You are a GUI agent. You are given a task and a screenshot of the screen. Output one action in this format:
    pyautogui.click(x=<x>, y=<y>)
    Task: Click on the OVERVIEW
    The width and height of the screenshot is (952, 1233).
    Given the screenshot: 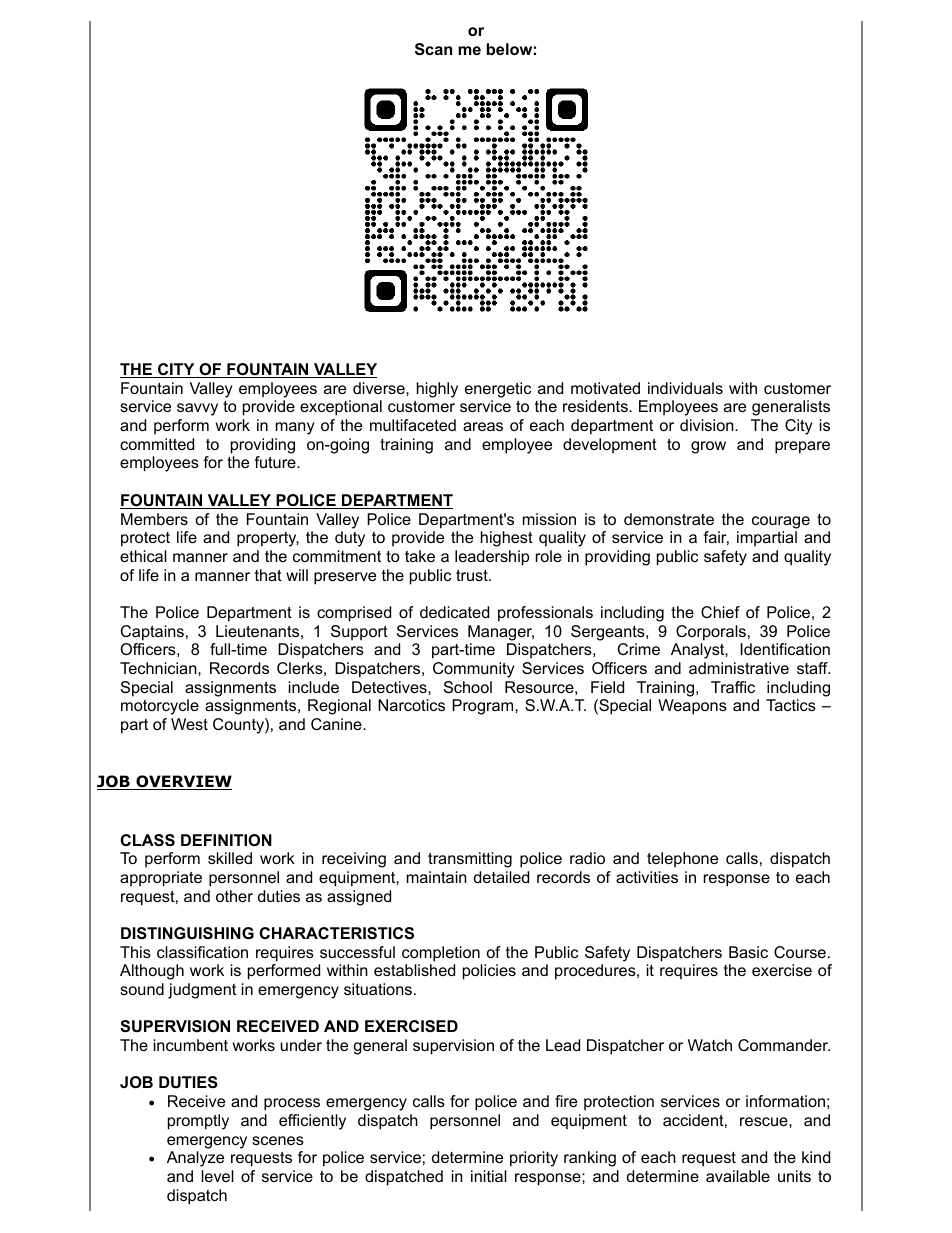 What is the action you would take?
    pyautogui.click(x=183, y=782)
